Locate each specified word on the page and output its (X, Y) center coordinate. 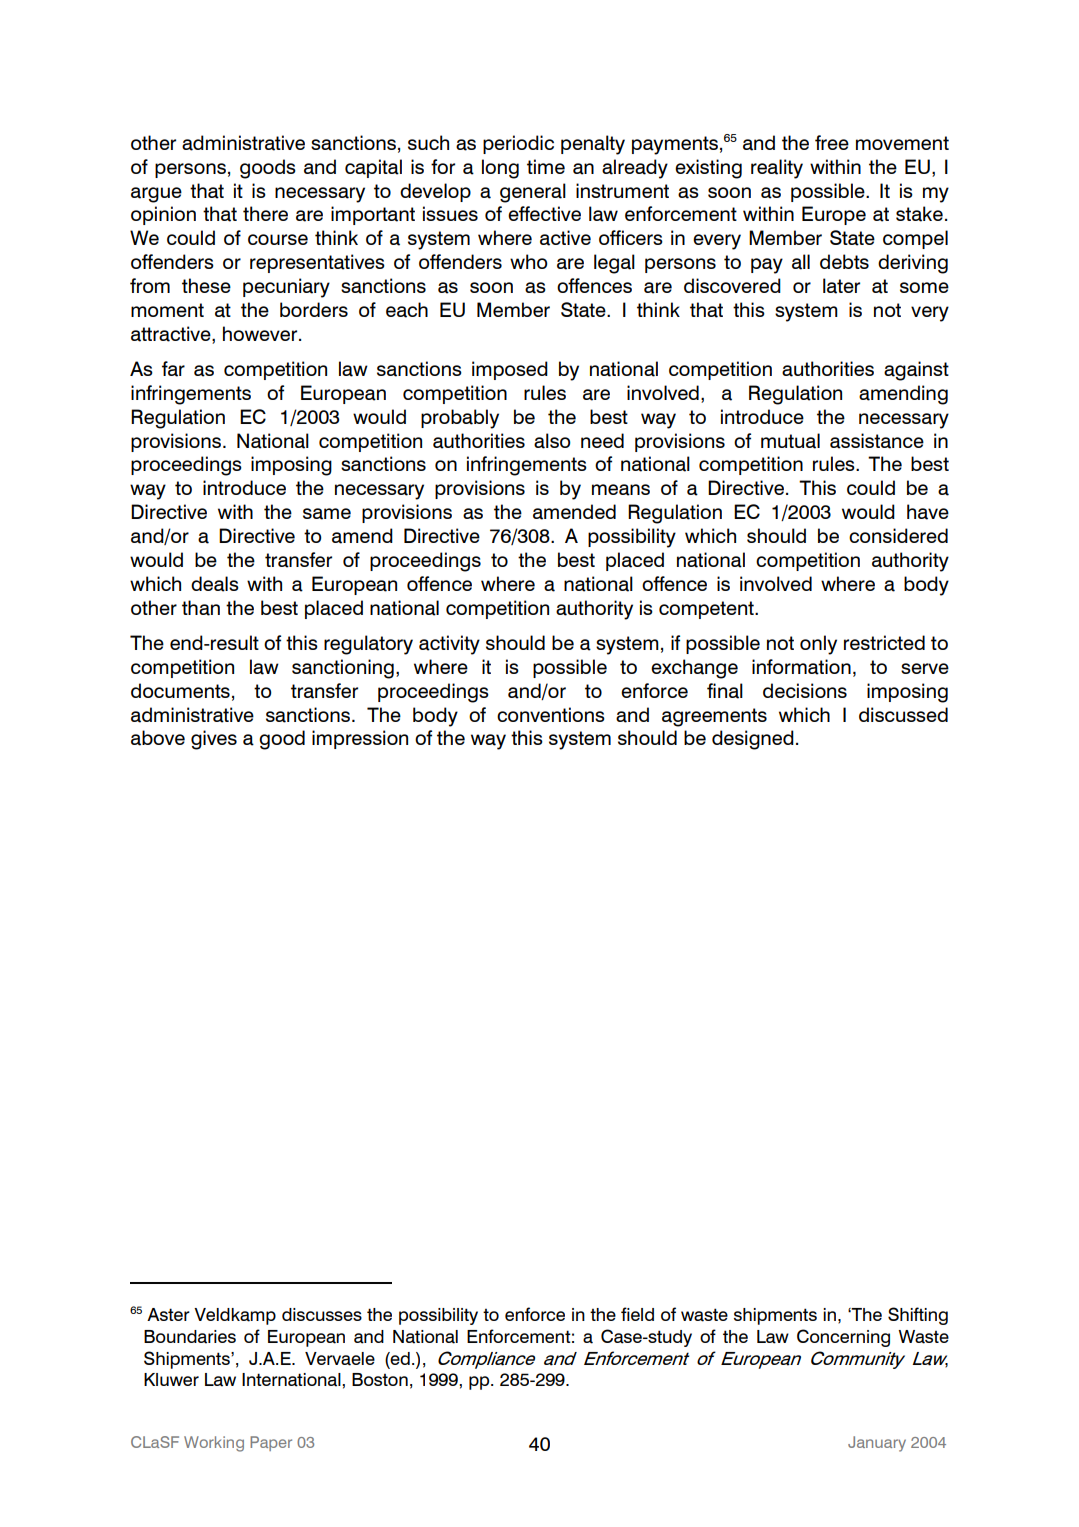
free (832, 142)
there (265, 213)
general (533, 193)
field (637, 1314)
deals (215, 584)
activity (449, 645)
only (818, 645)
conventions (551, 714)
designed (753, 740)
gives (214, 740)
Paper (271, 1443)
